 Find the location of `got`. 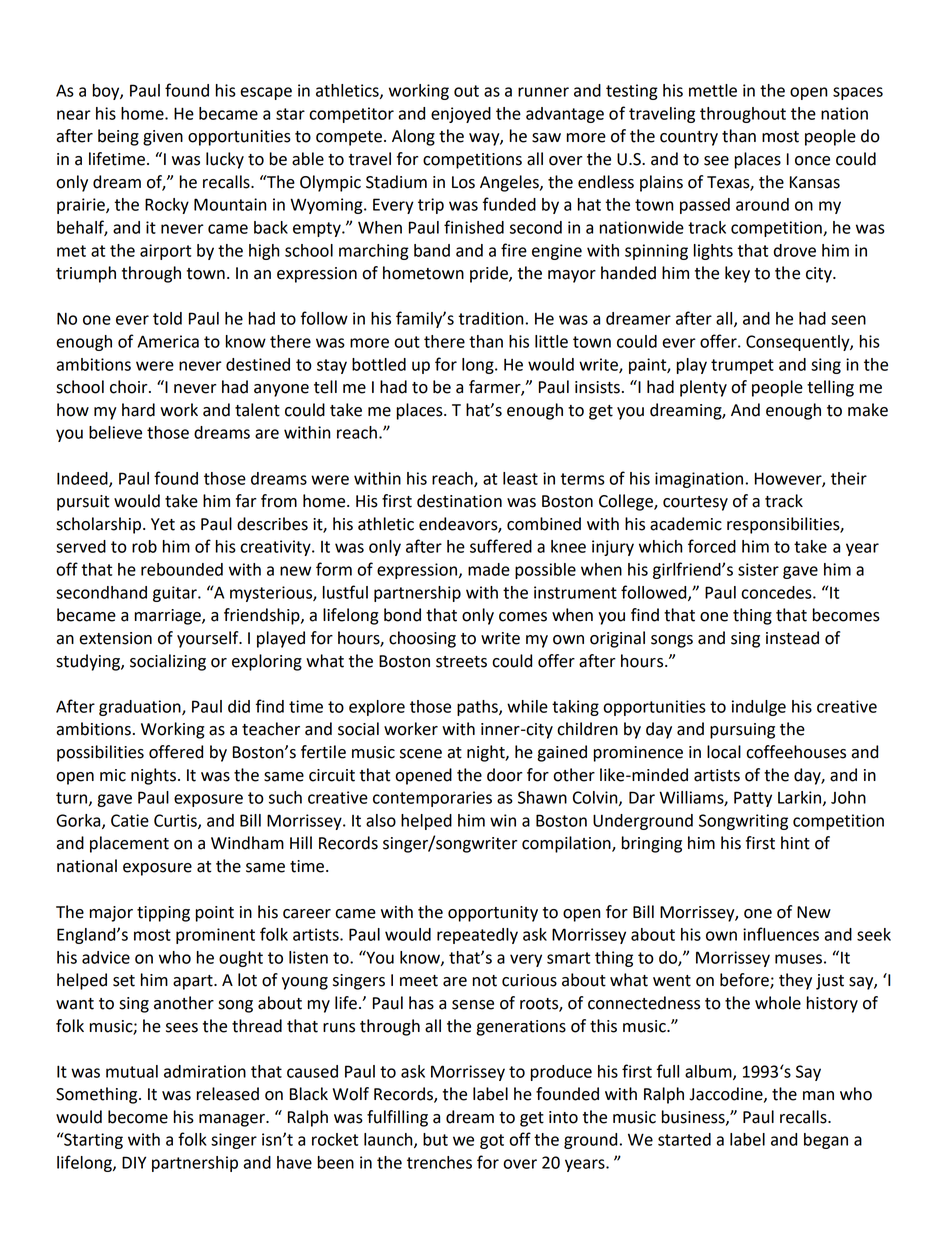

got is located at coordinates (492, 1141).
